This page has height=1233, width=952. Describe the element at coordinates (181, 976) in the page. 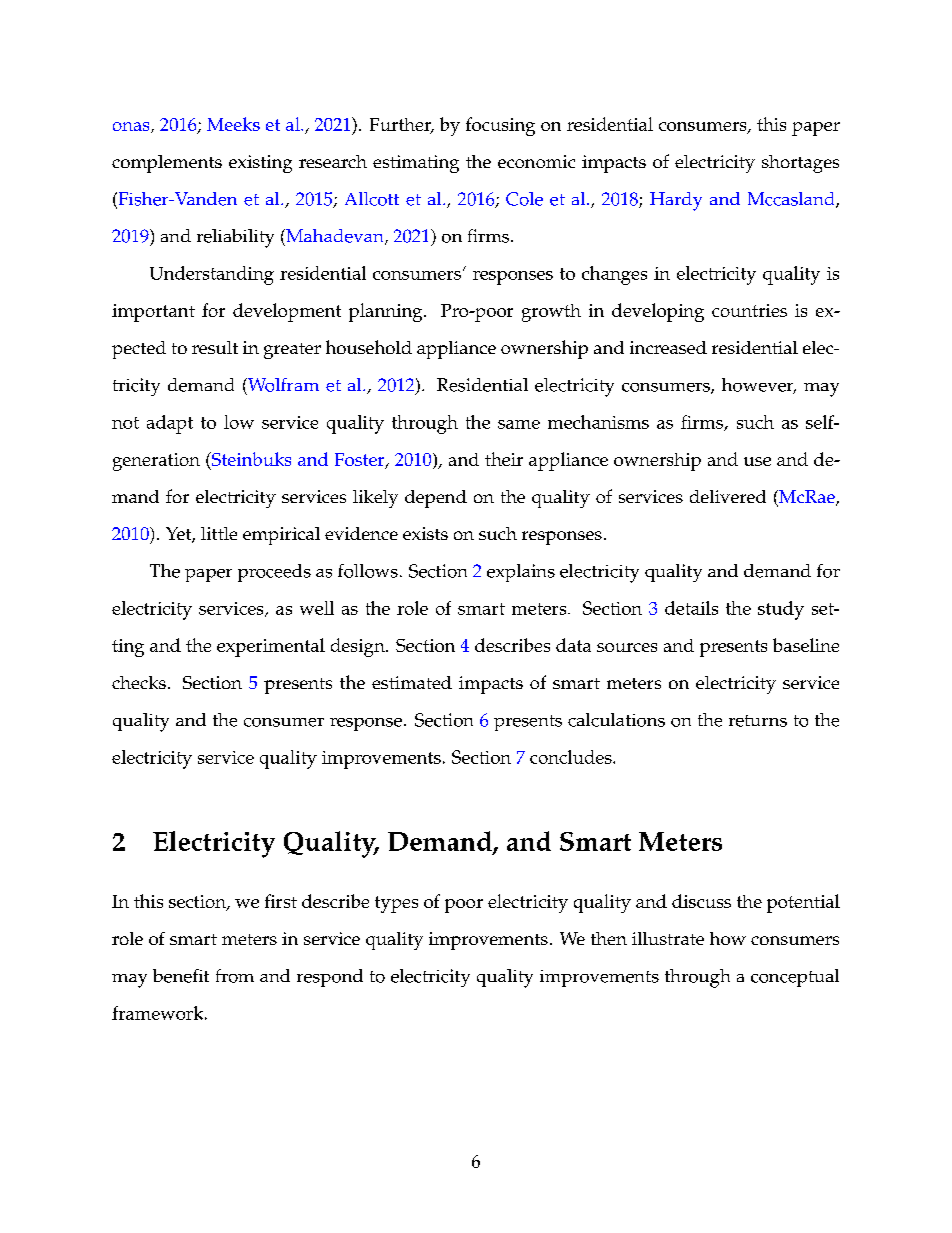

I see `benefit` at that location.
